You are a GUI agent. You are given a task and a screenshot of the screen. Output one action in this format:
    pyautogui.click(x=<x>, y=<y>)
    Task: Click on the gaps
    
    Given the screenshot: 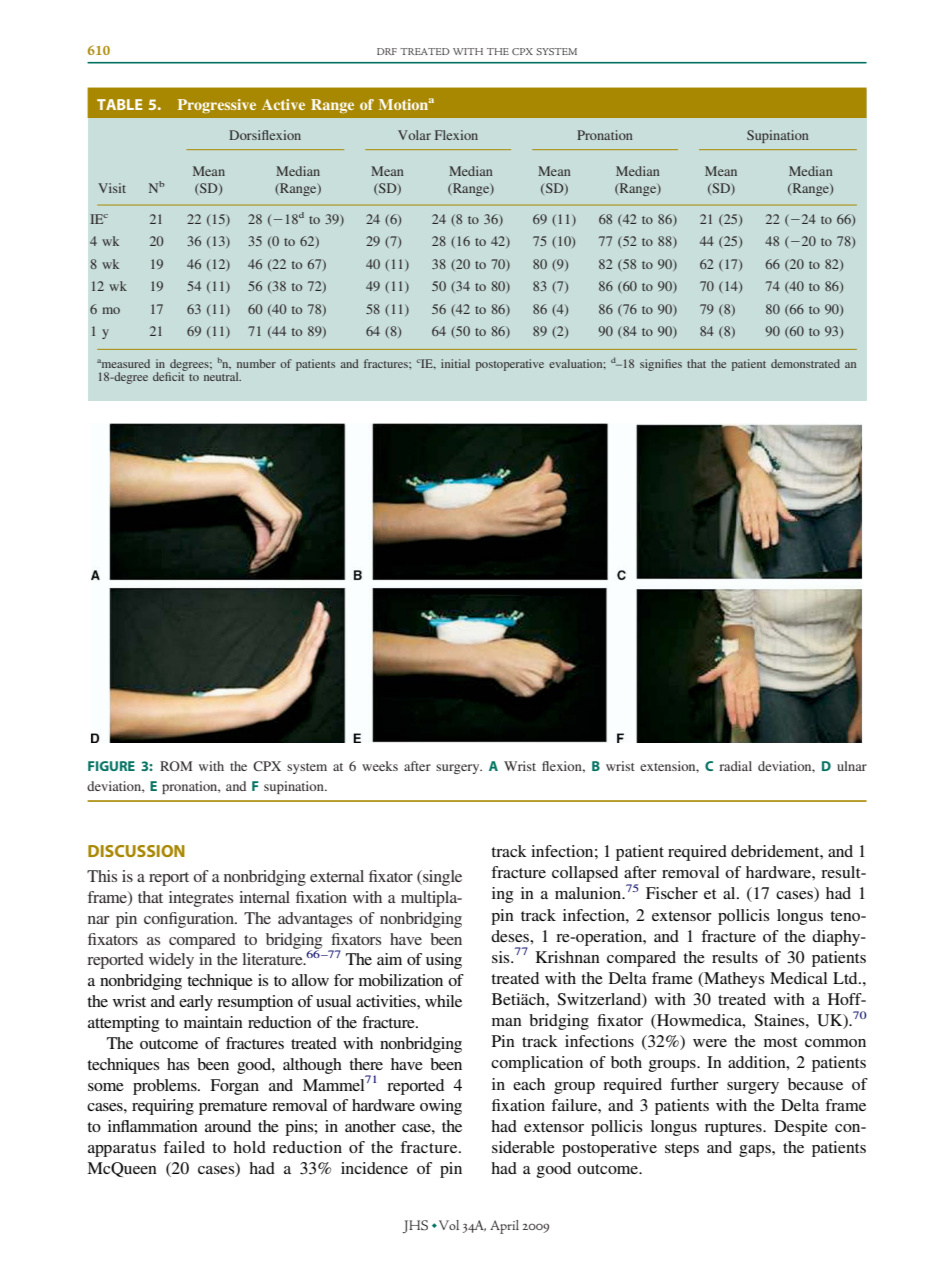 What is the action you would take?
    pyautogui.click(x=756, y=1151)
